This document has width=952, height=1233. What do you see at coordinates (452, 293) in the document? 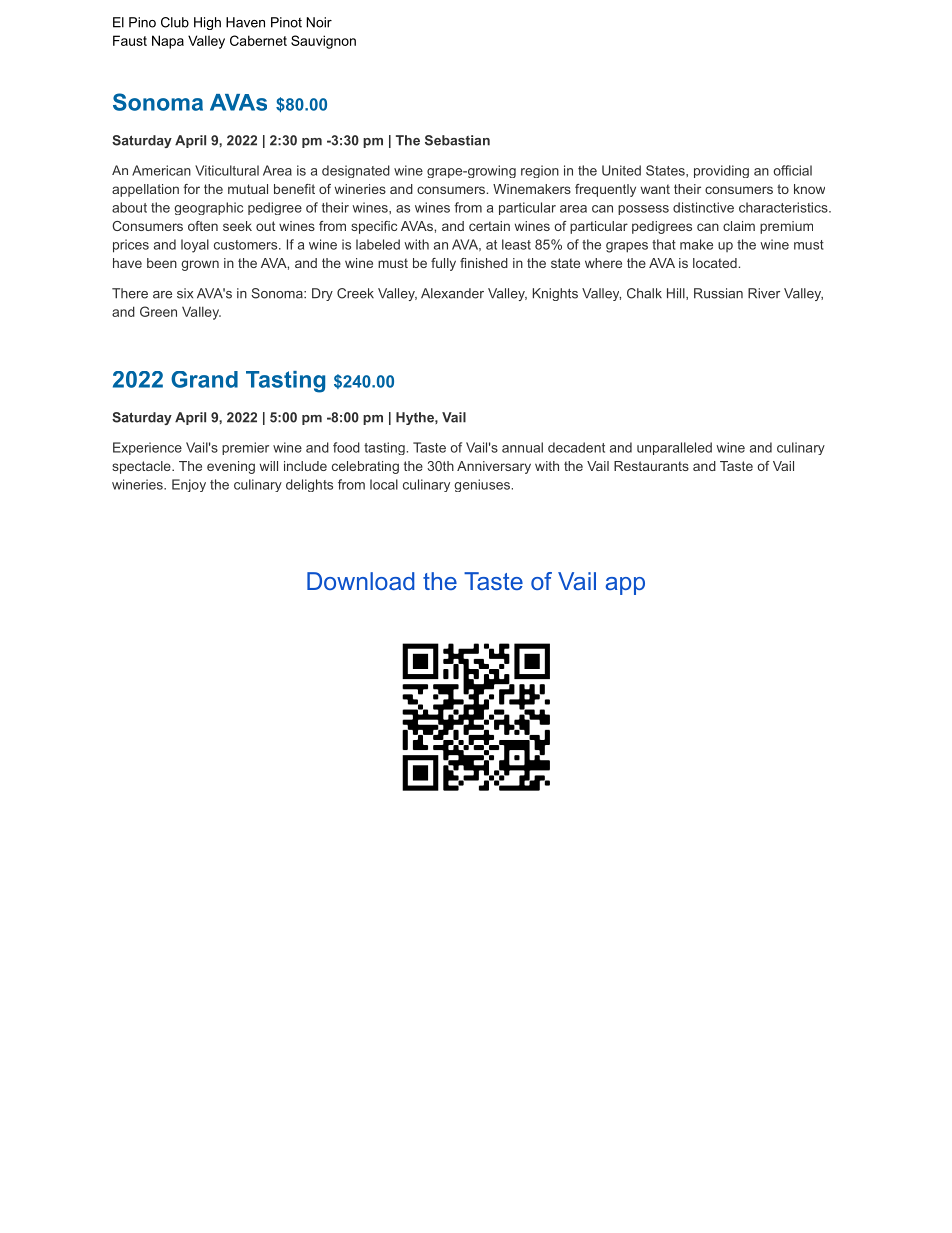
I see `Alexander` at bounding box center [452, 293].
